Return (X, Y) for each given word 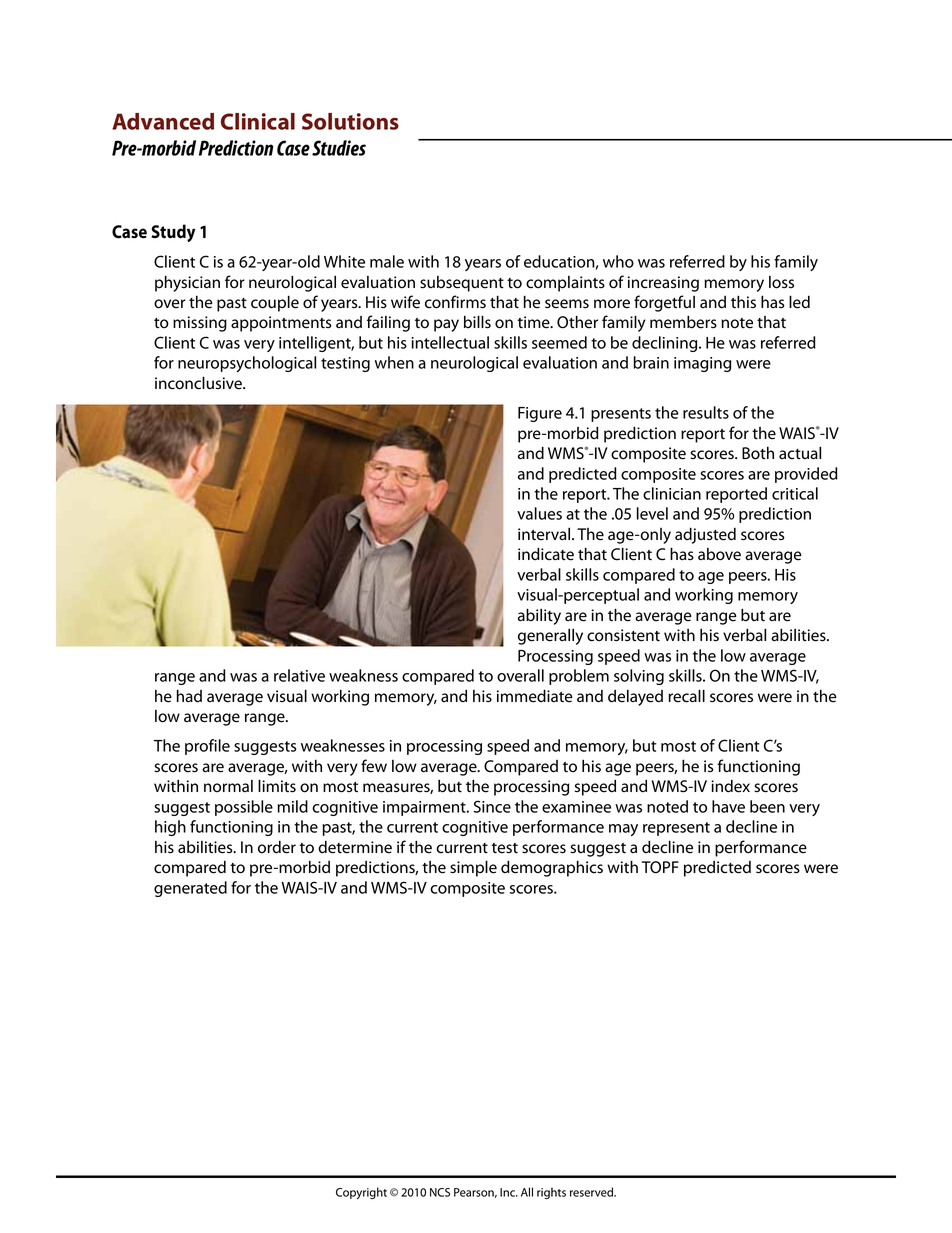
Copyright (361, 1193)
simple (473, 868)
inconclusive (199, 383)
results (706, 412)
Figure (540, 414)
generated (190, 889)
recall (686, 696)
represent (676, 829)
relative (299, 675)
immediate (535, 696)
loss (781, 282)
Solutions (350, 121)
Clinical (258, 121)
